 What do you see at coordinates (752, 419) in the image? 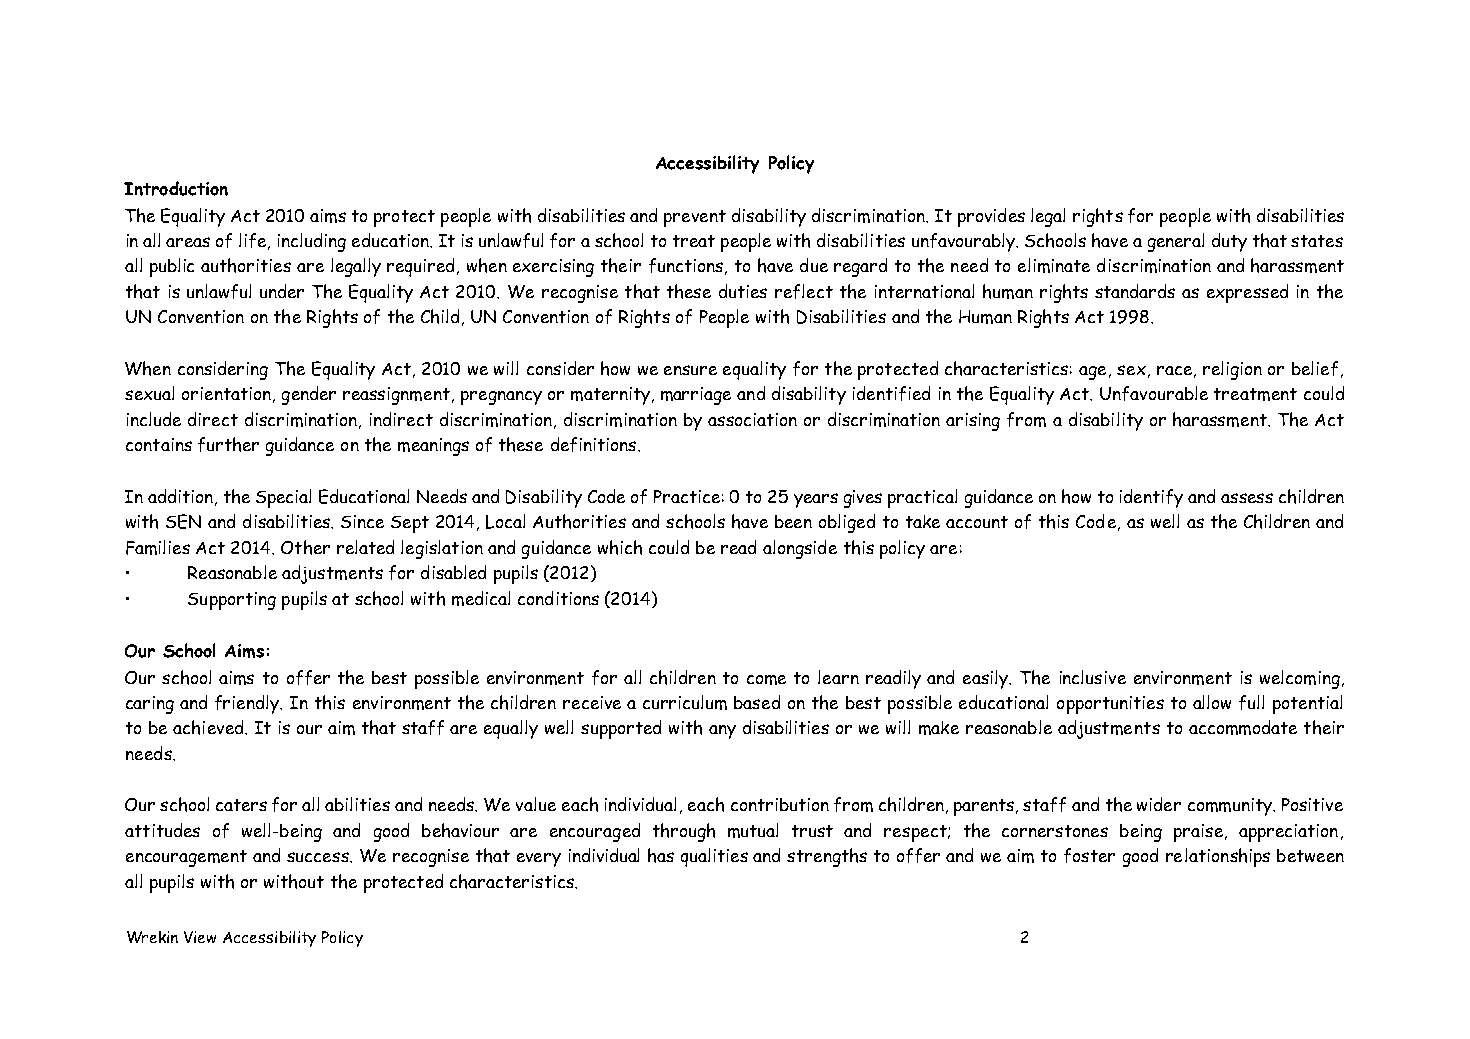
I see `association` at bounding box center [752, 419].
